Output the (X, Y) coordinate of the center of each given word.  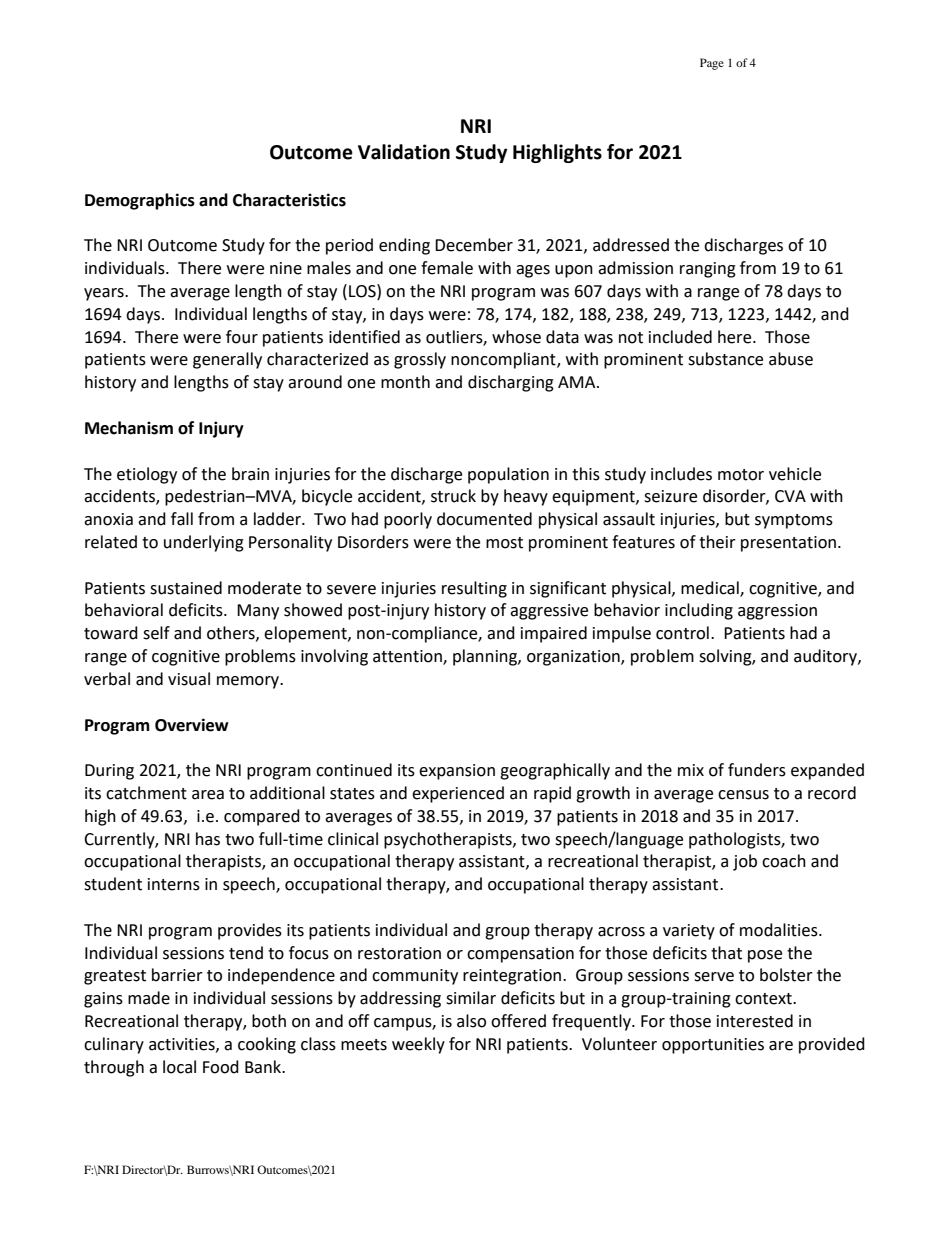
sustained (186, 588)
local (179, 1067)
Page (712, 64)
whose (516, 337)
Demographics (140, 201)
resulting (474, 589)
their (717, 542)
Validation (404, 152)
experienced (458, 794)
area (208, 795)
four (242, 337)
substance (725, 359)
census (743, 795)
